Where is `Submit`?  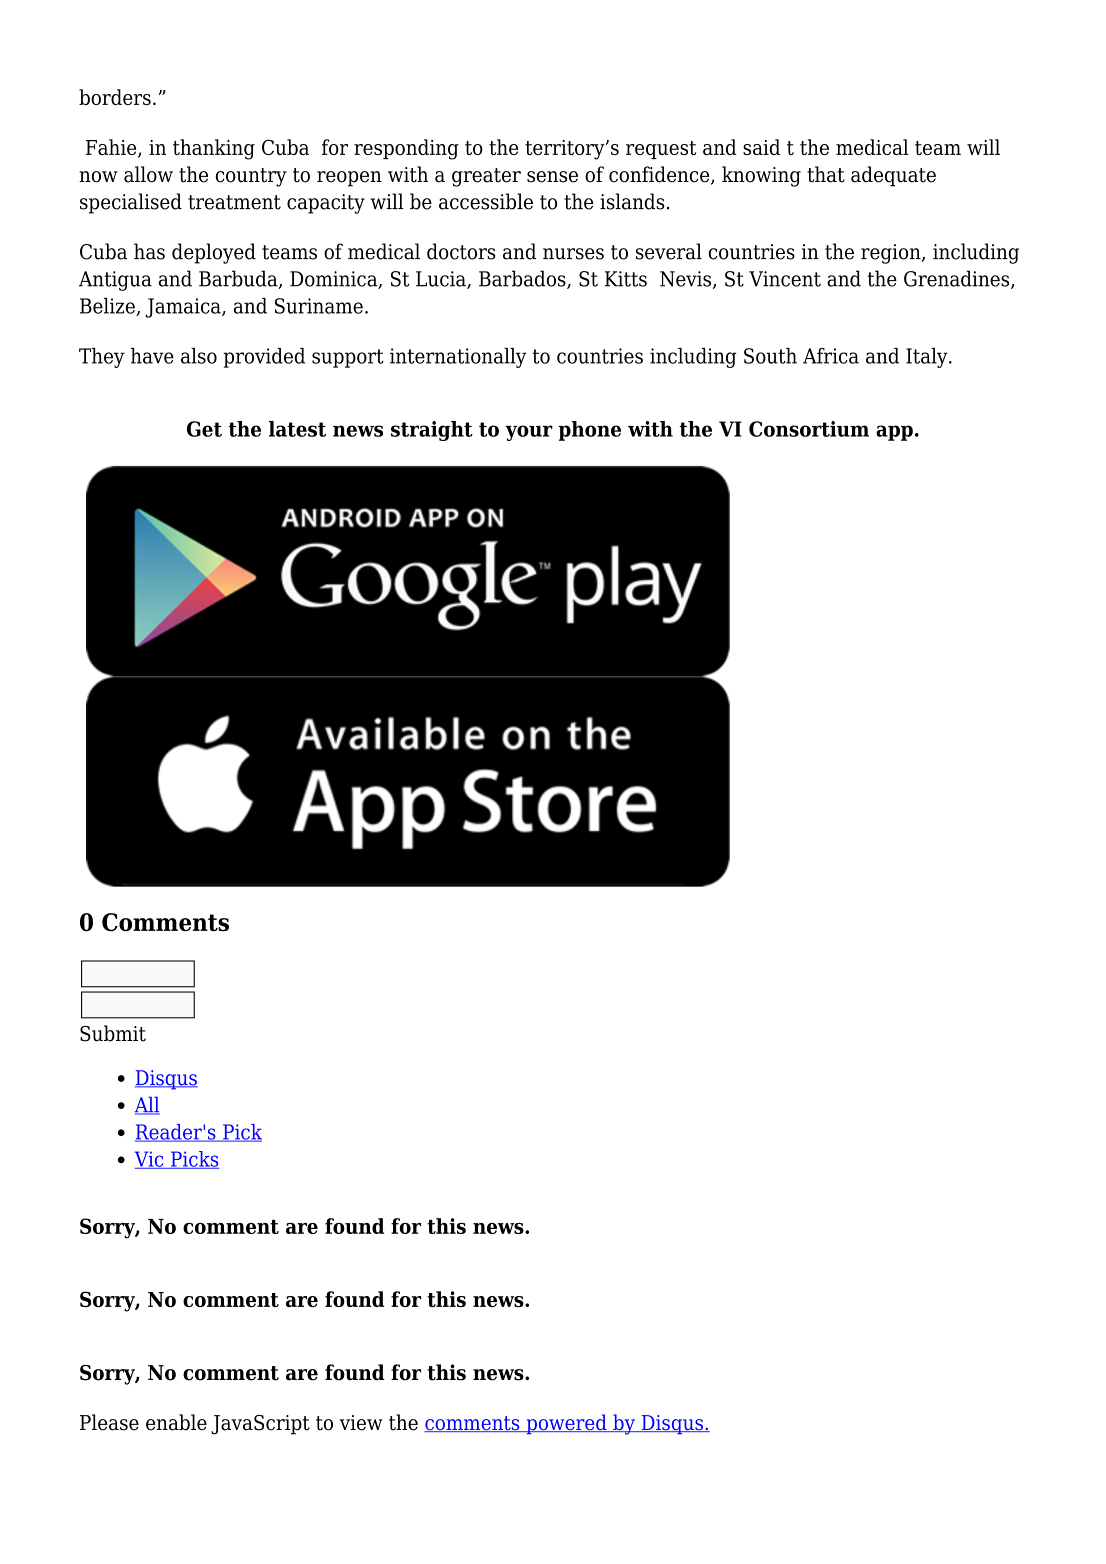
Submit is located at coordinates (113, 1033).
